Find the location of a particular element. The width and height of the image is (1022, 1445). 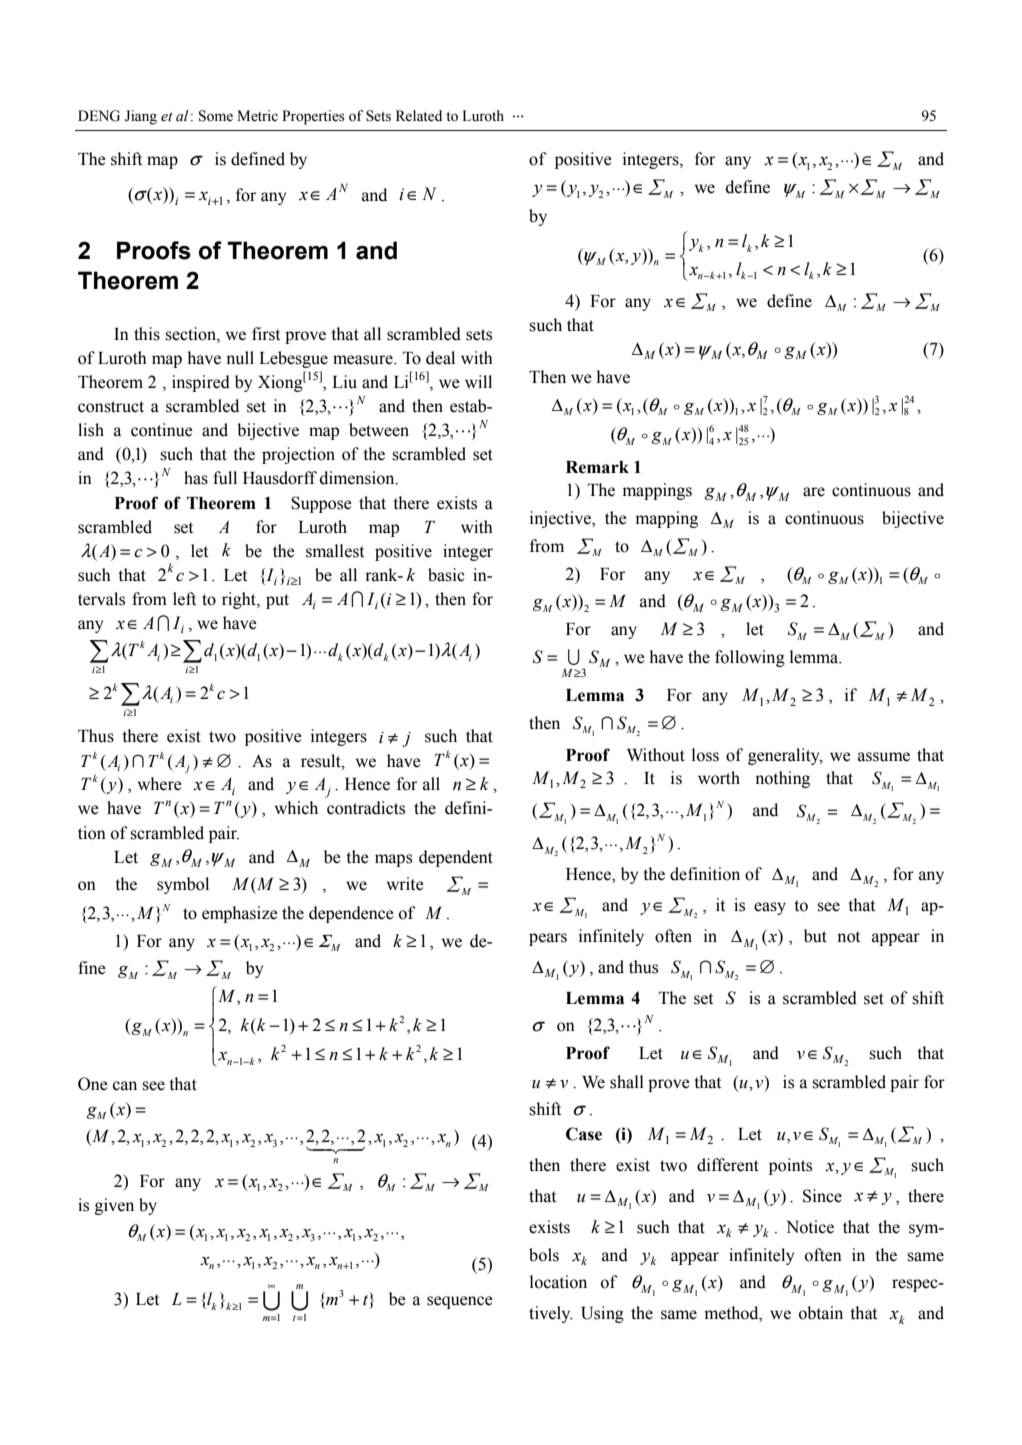

where is located at coordinates (160, 784).
